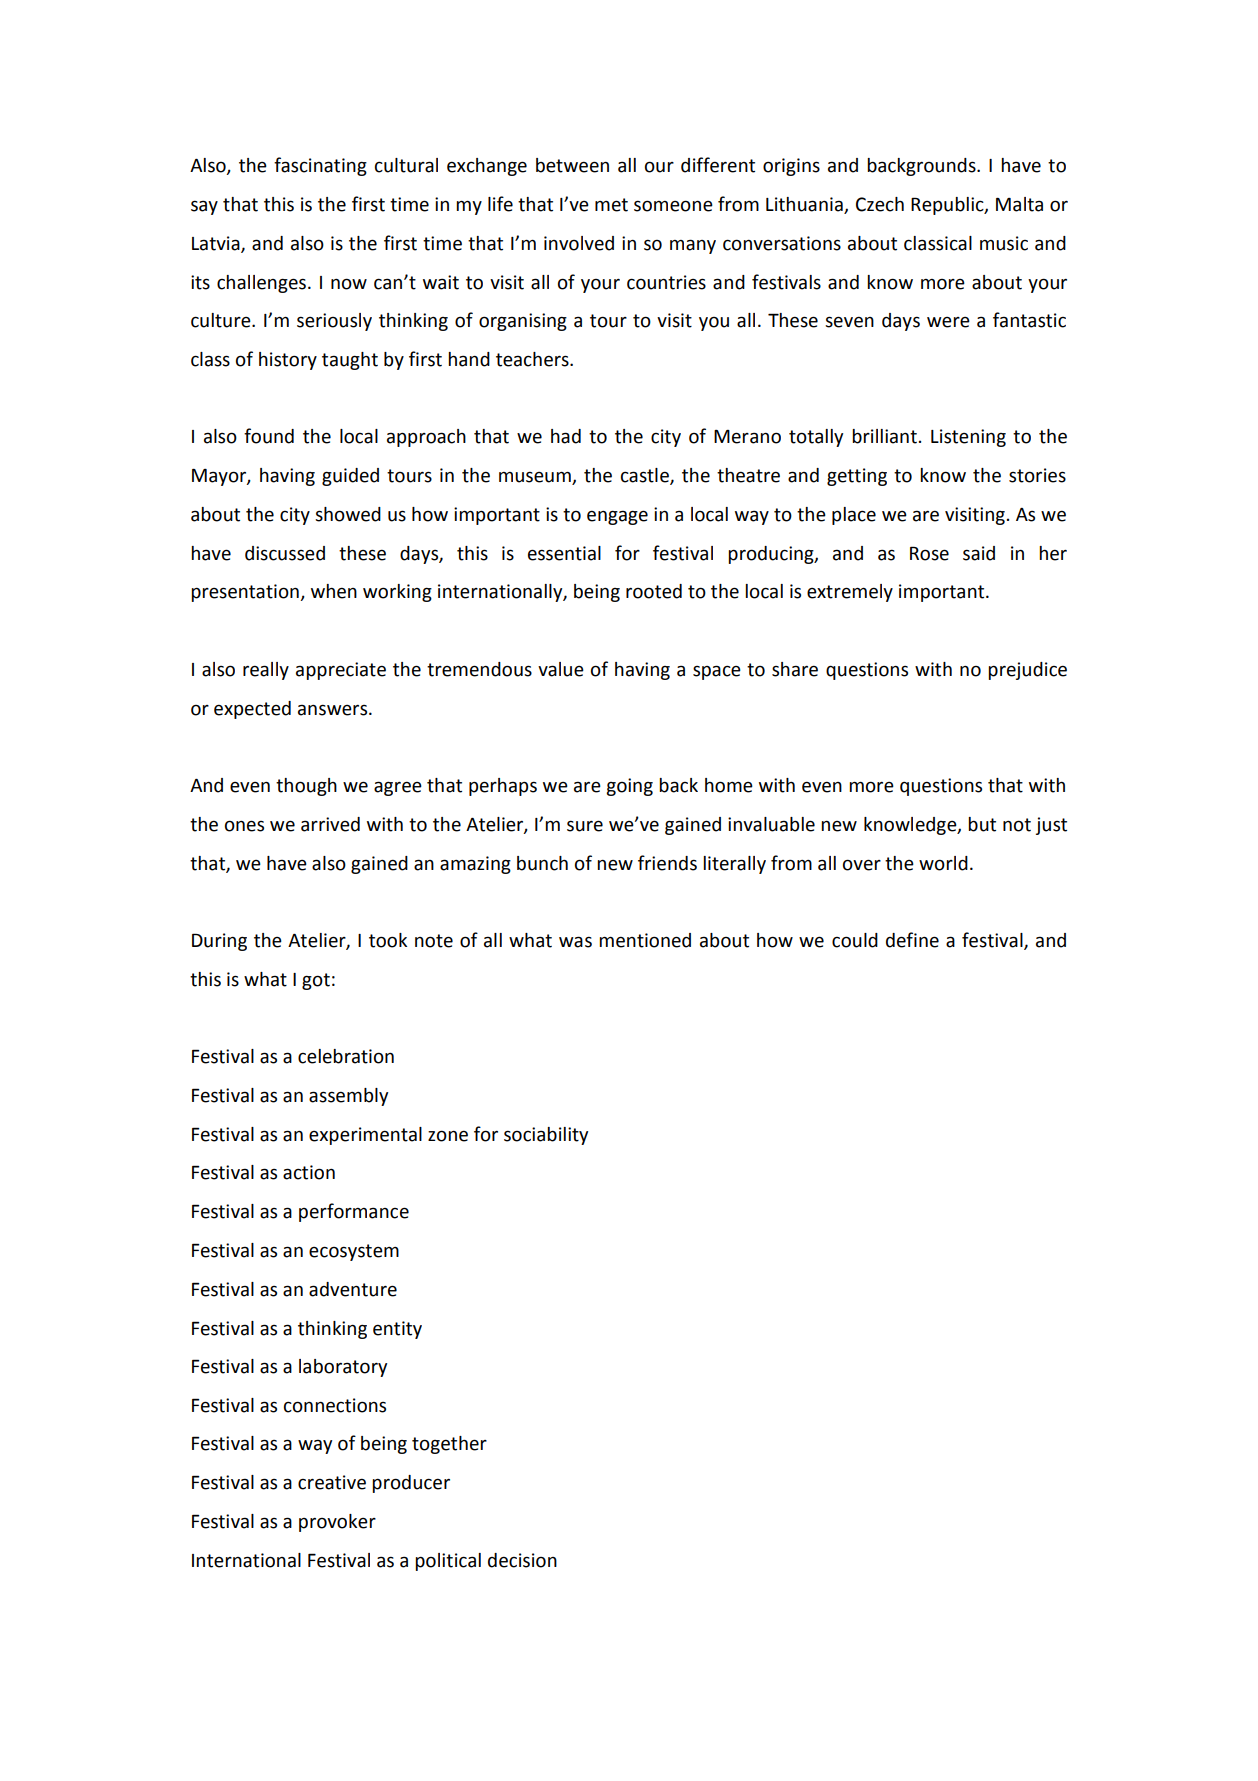 The width and height of the screenshot is (1258, 1781). What do you see at coordinates (654, 591) in the screenshot?
I see `rooted` at bounding box center [654, 591].
